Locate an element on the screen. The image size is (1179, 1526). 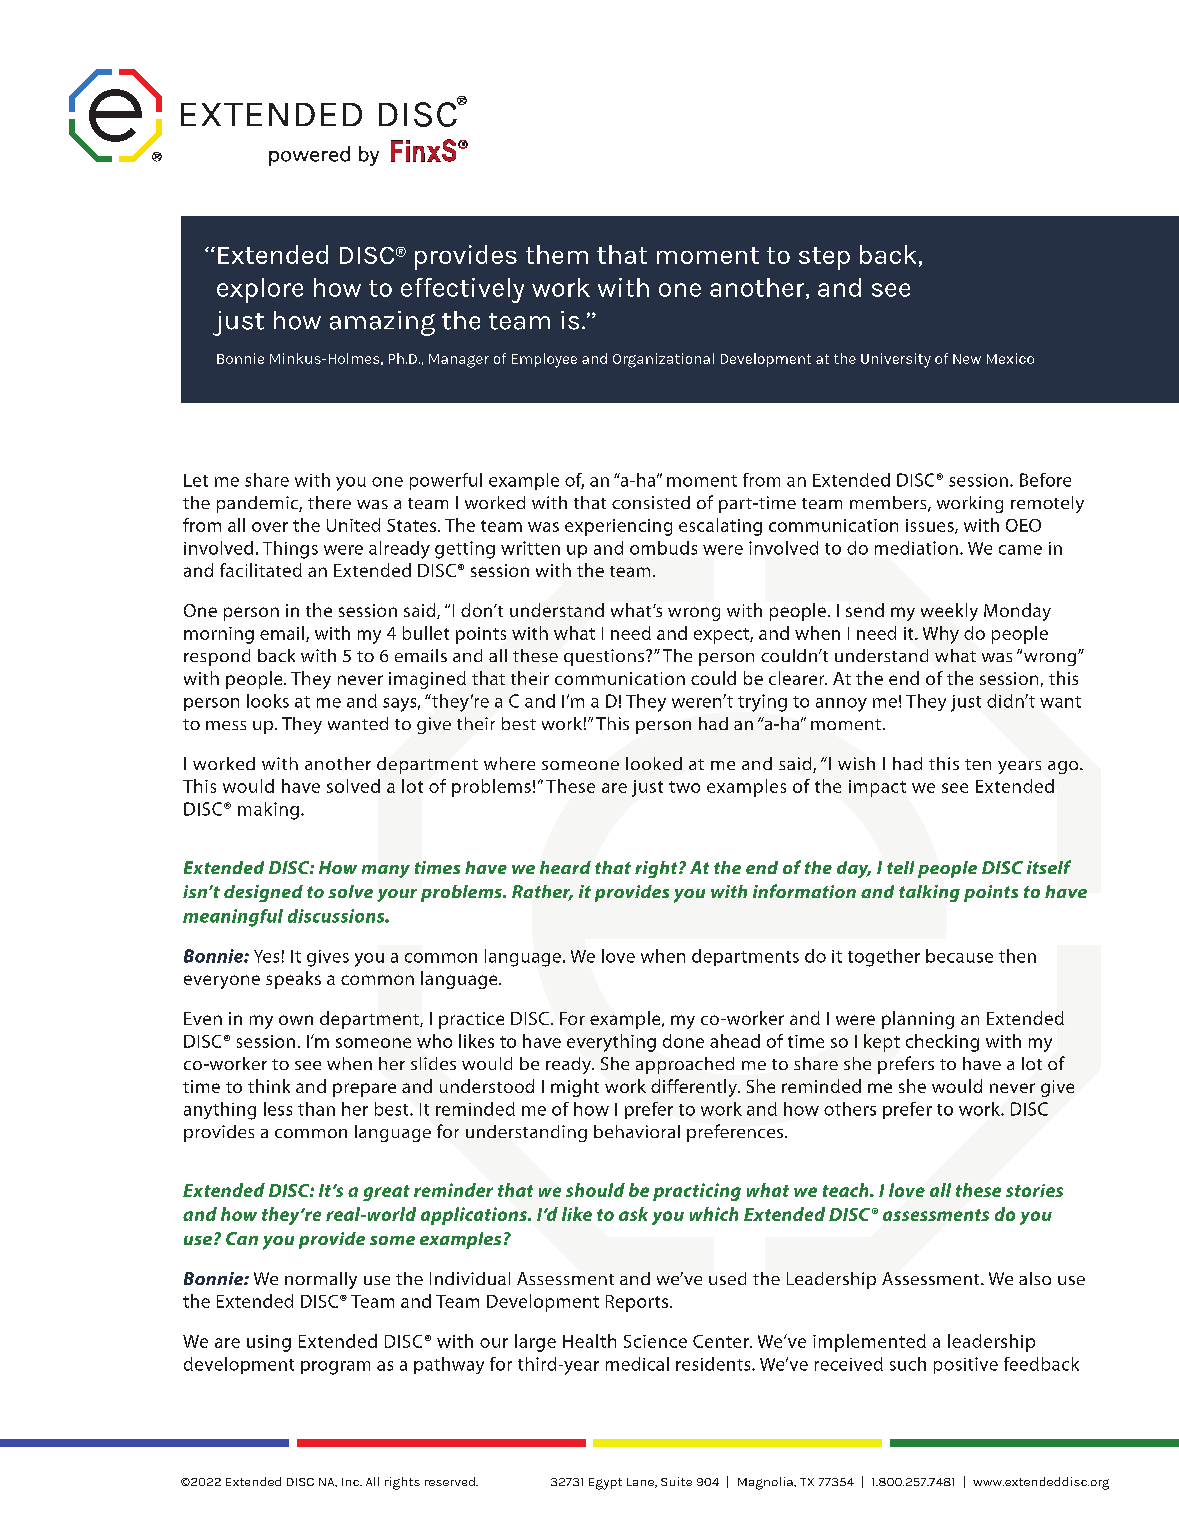
looks is located at coordinates (268, 701).
